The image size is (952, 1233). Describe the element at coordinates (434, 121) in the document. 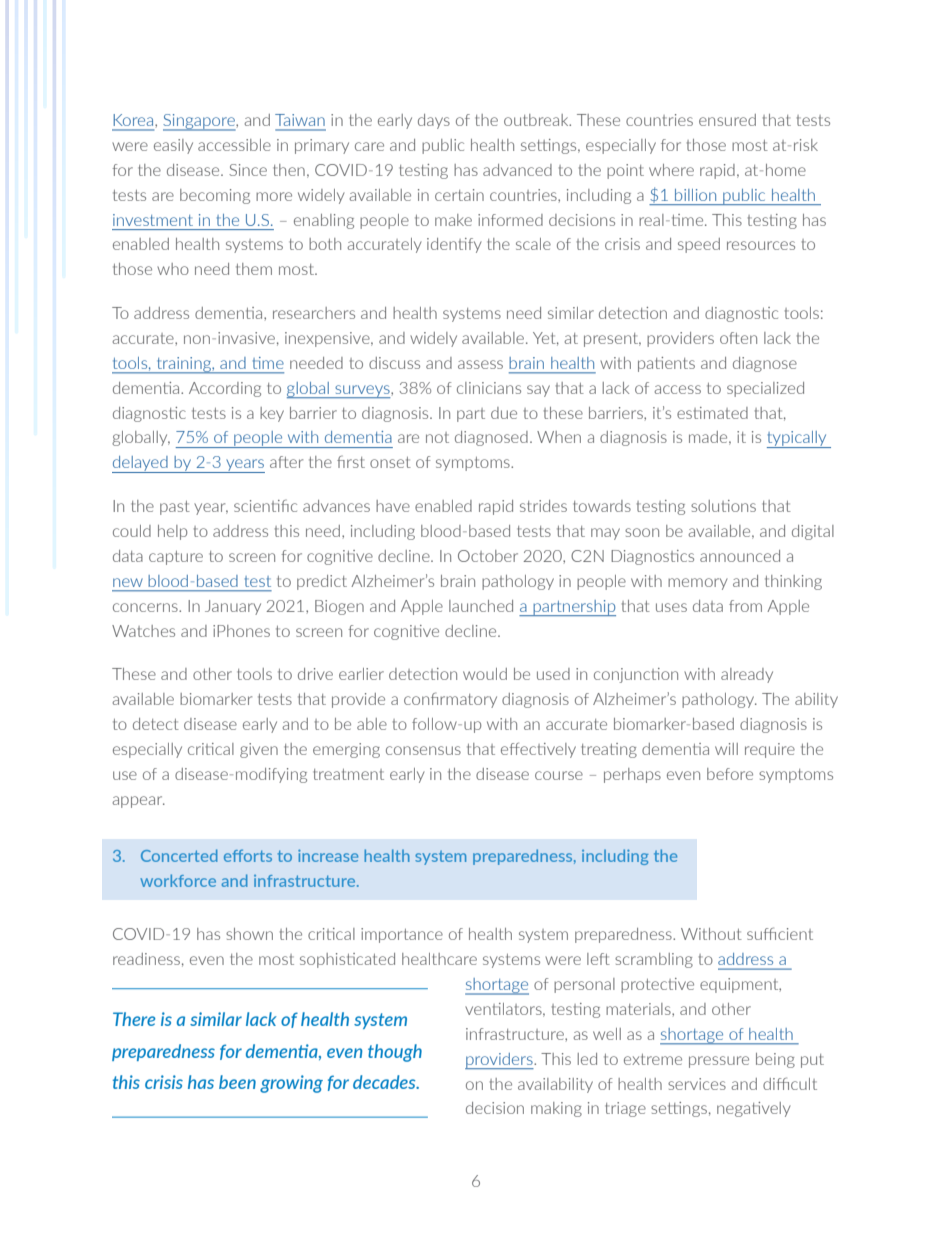

I see `days` at that location.
